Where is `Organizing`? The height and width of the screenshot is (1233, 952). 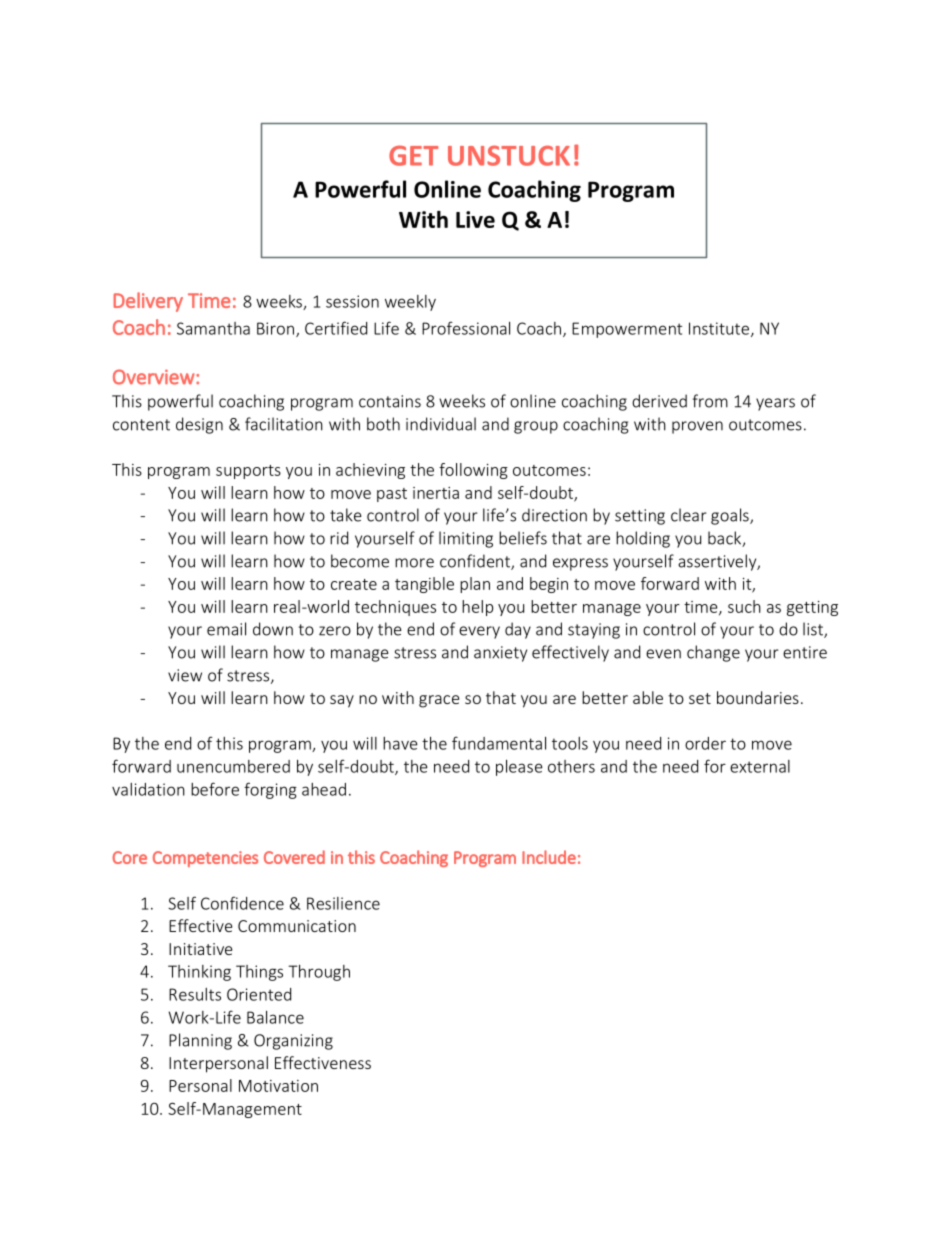
Organizing is located at coordinates (293, 1042).
